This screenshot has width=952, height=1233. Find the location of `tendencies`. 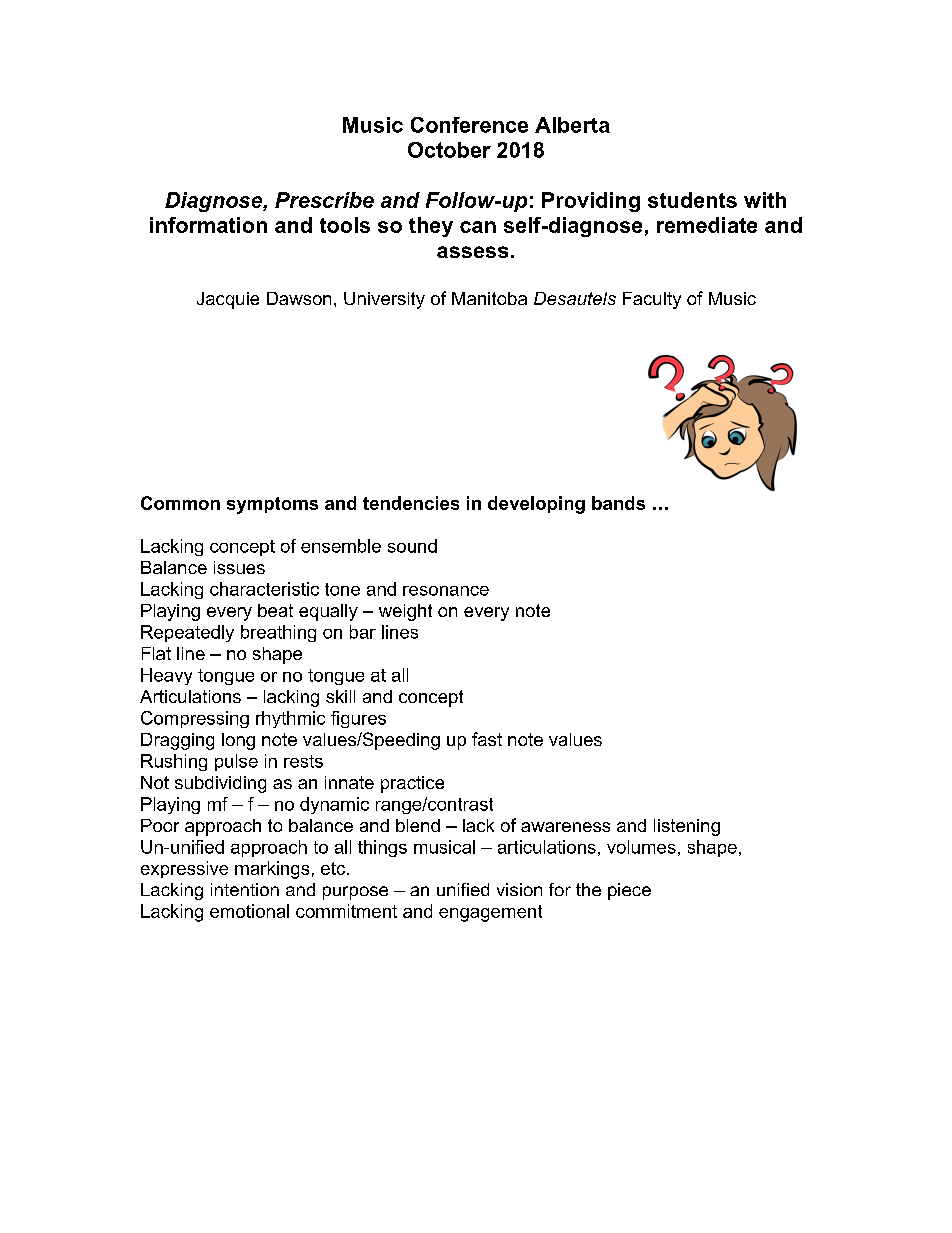

tendencies is located at coordinates (411, 503).
